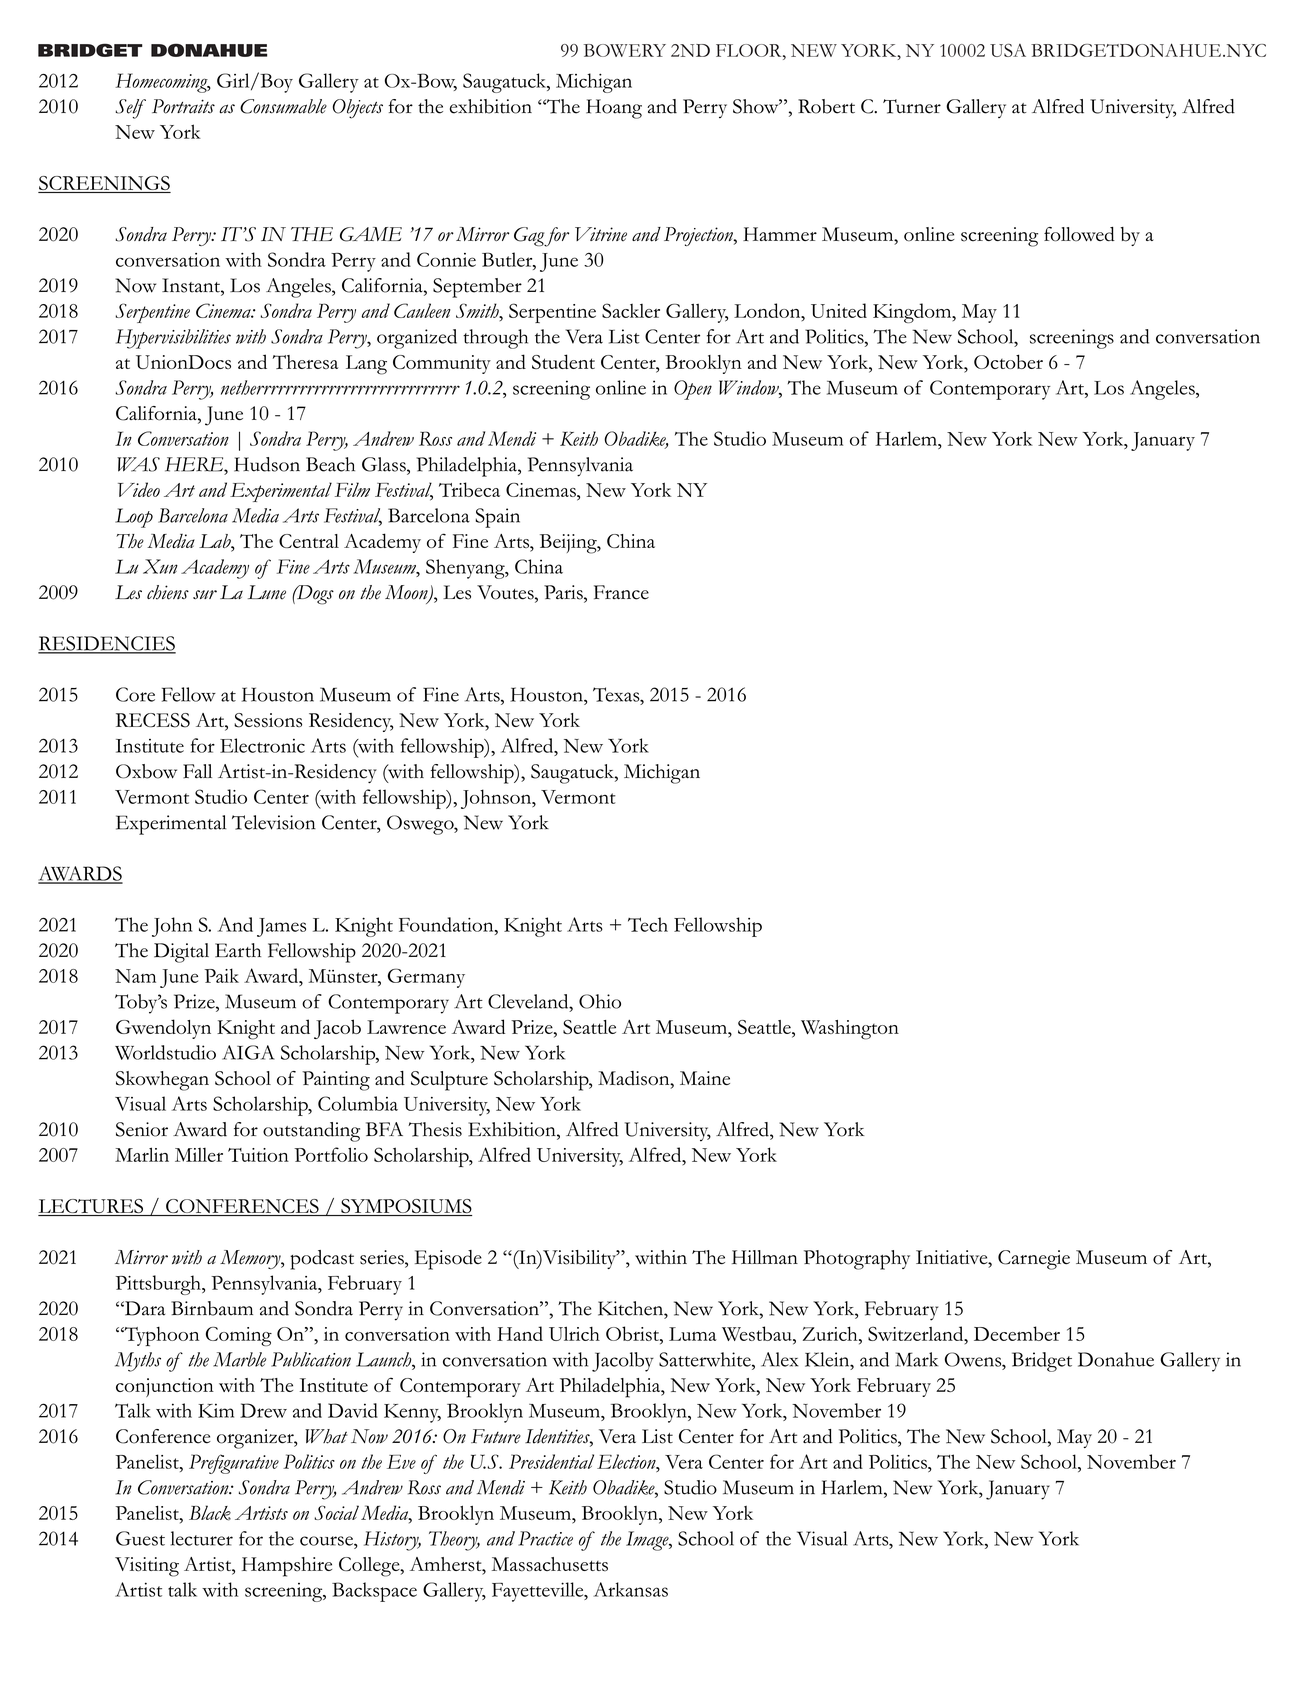 Image resolution: width=1305 pixels, height=1688 pixels. I want to click on Television, so click(274, 822).
